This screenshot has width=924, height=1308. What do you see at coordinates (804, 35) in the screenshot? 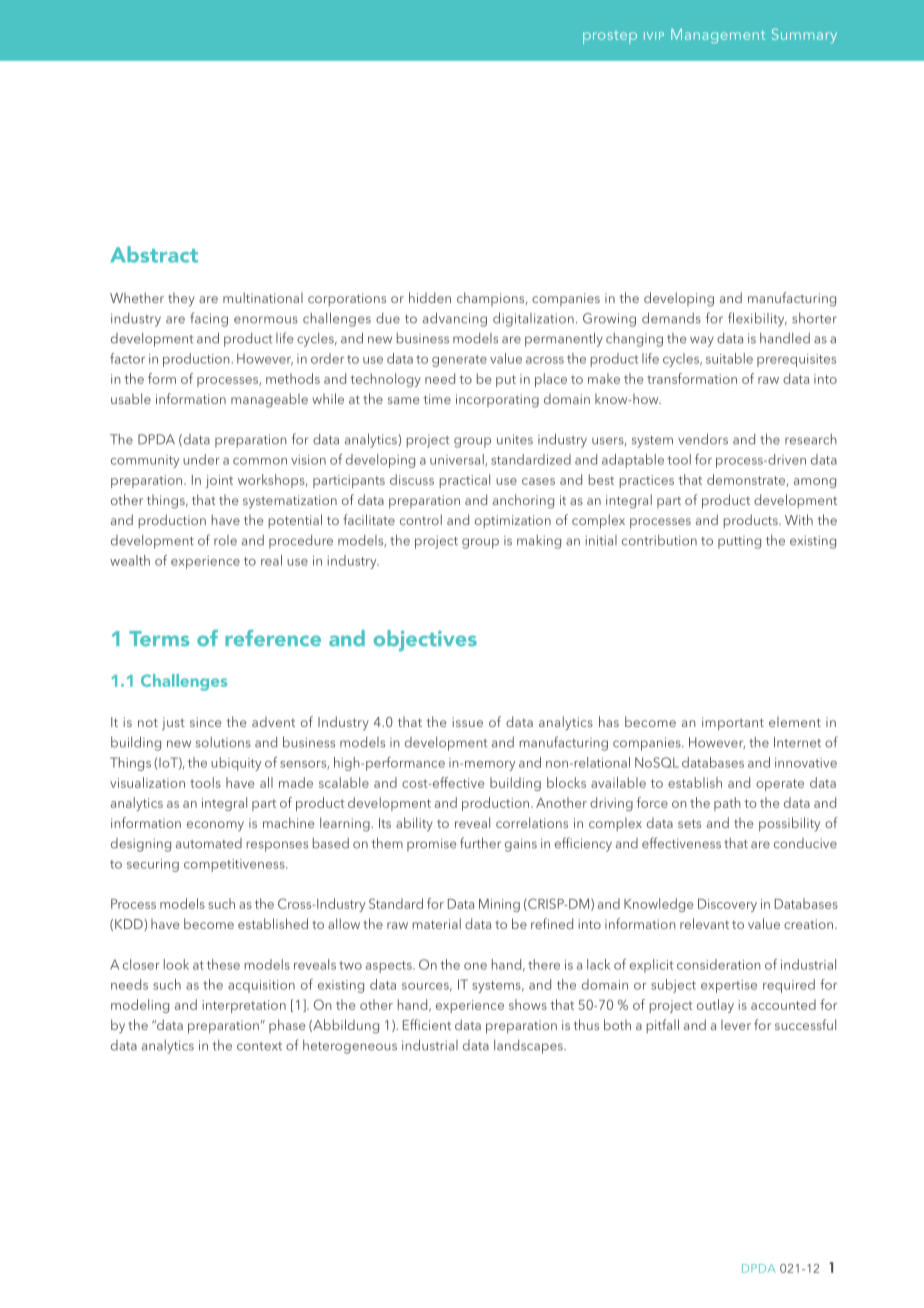
I see `Summary` at bounding box center [804, 35].
